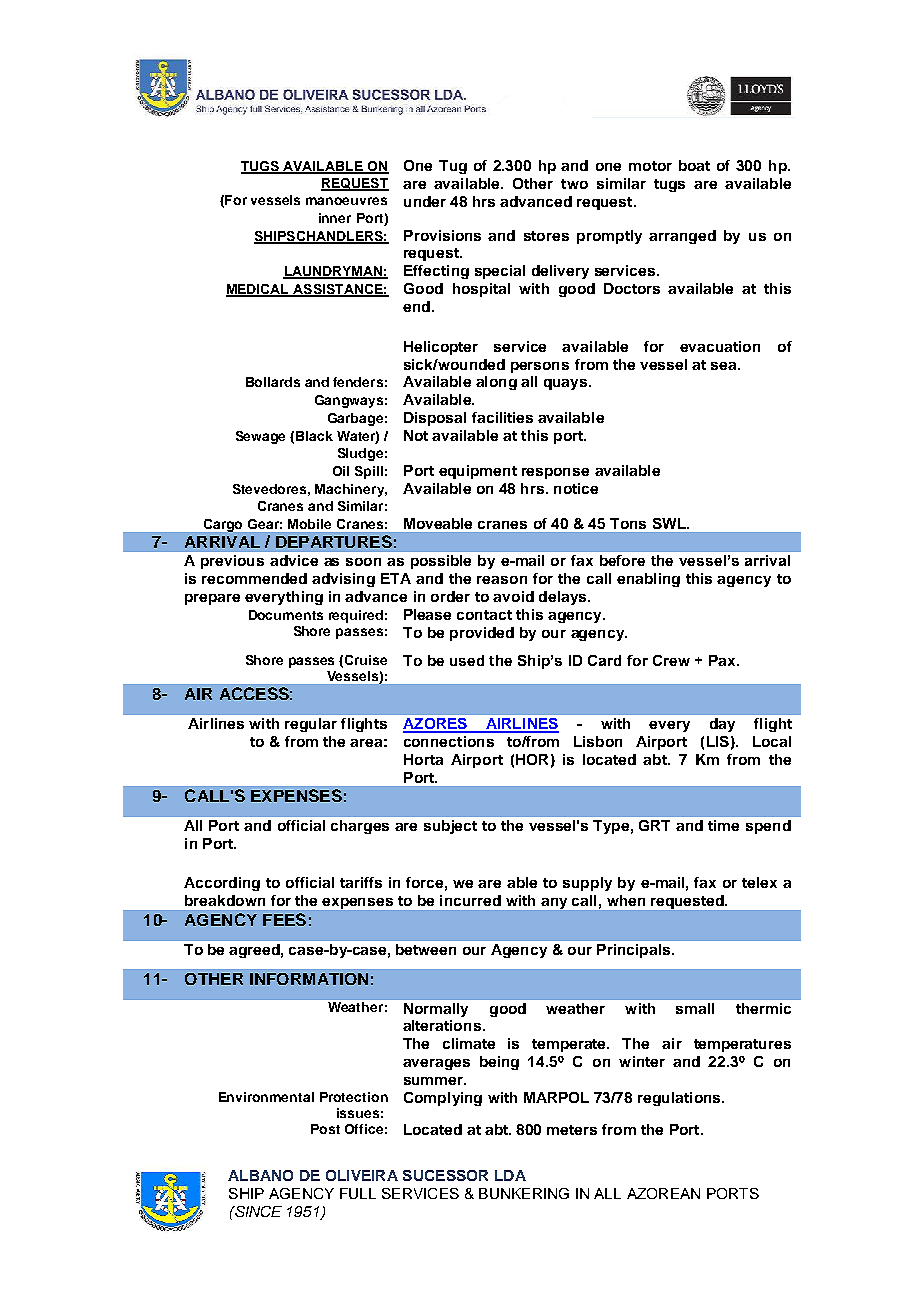 The image size is (924, 1308). Describe the element at coordinates (442, 235) in the image. I see `Provisions` at that location.
